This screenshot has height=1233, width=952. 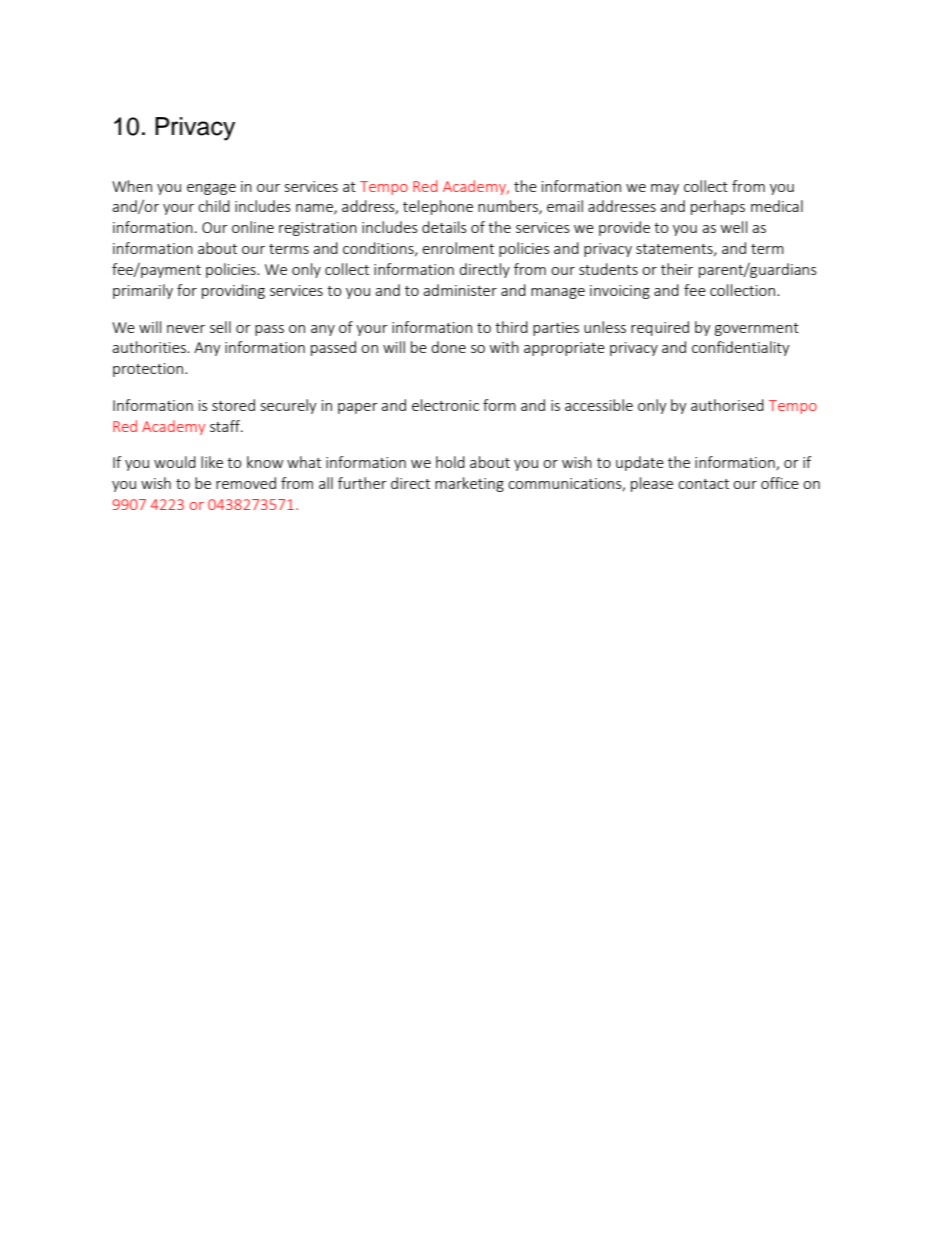 What do you see at coordinates (211, 189) in the screenshot?
I see `engage` at bounding box center [211, 189].
